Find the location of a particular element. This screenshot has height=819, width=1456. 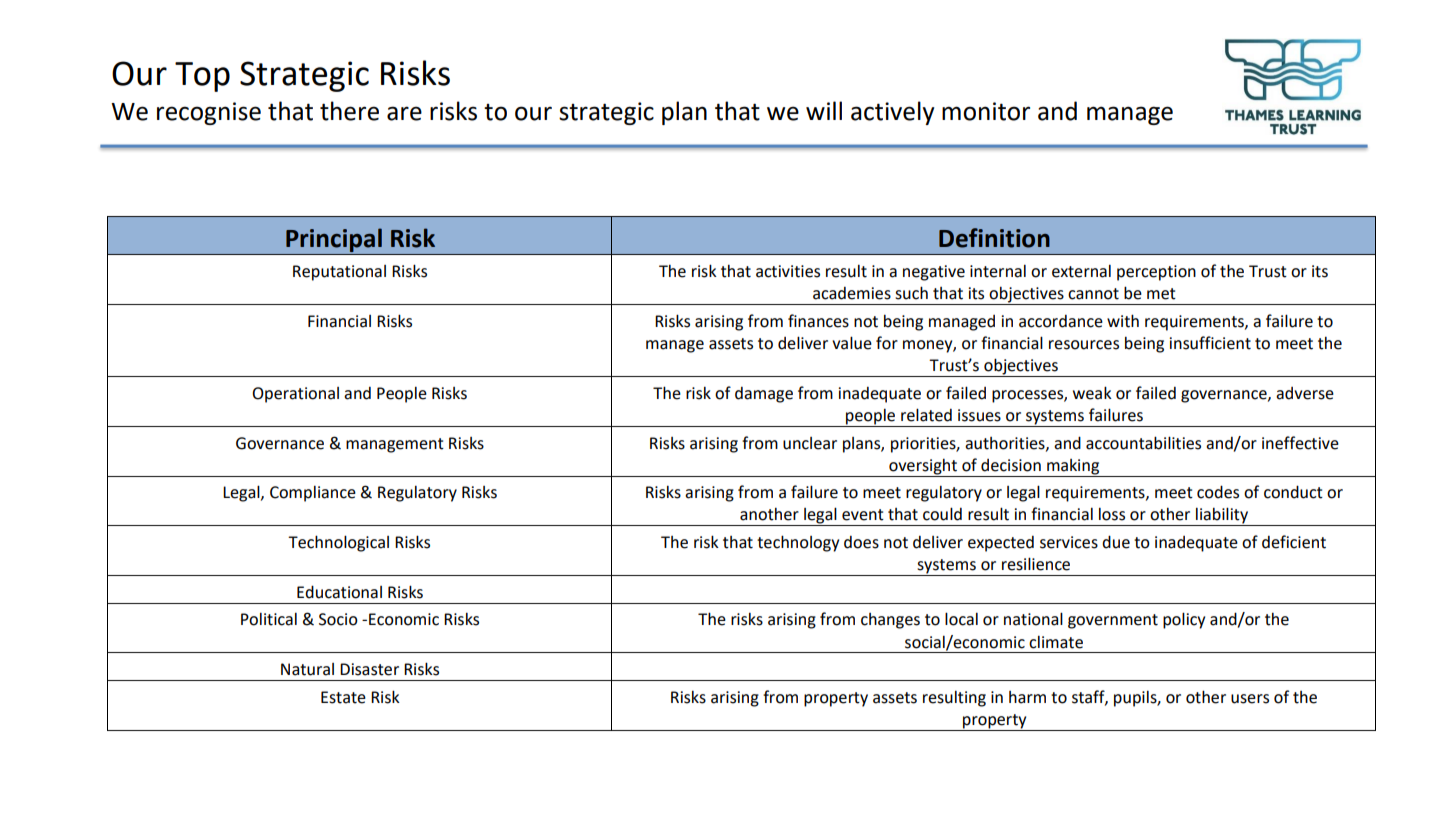

monitor is located at coordinates (986, 111).
